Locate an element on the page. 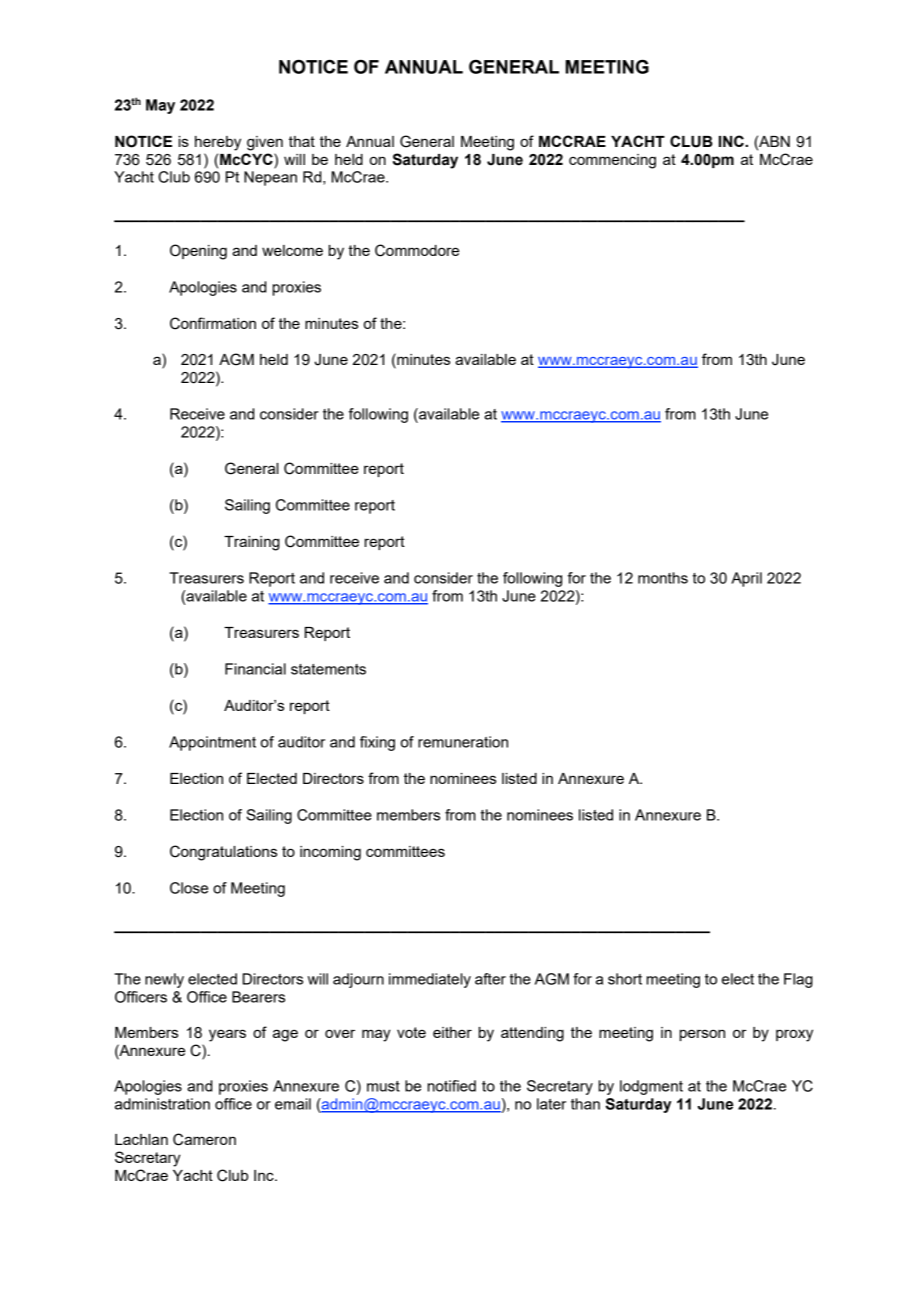 The height and width of the image is (1308, 924). April is located at coordinates (746, 579).
